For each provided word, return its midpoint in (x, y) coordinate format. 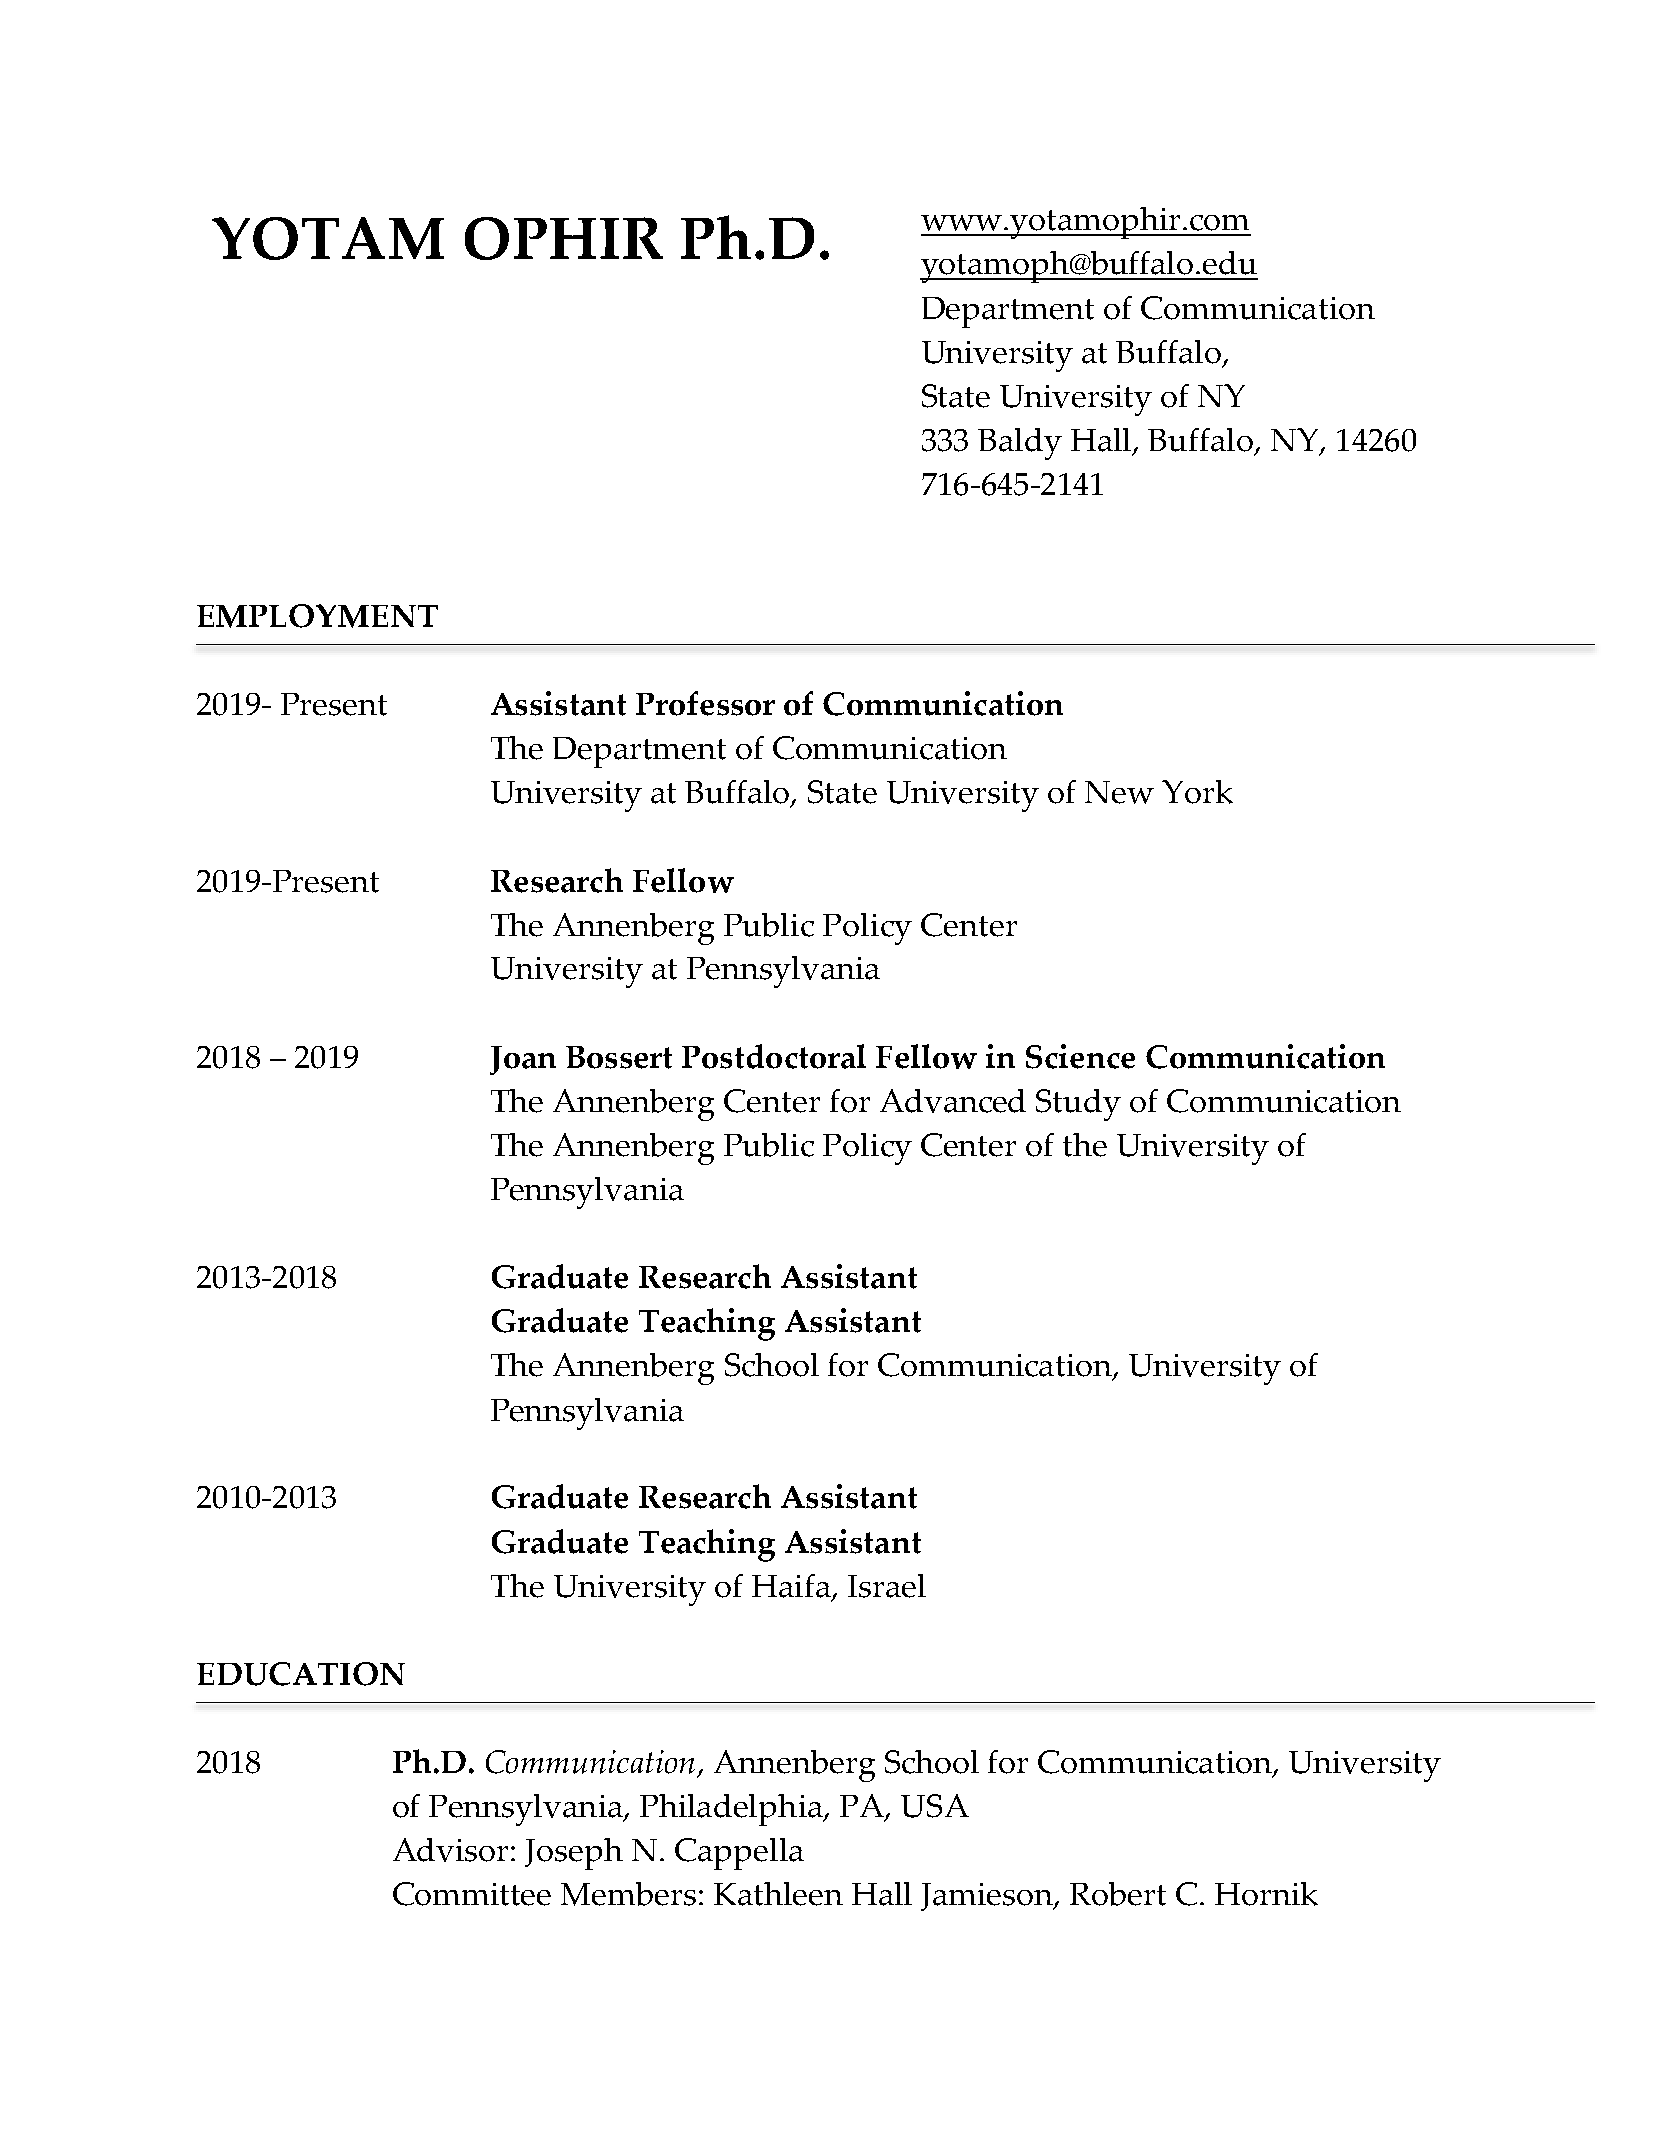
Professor (705, 703)
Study (1078, 1105)
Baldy (1020, 444)
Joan (523, 1060)
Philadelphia (732, 1810)
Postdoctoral (774, 1056)
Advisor (452, 1850)
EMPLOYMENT (317, 616)
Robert (1118, 1894)
